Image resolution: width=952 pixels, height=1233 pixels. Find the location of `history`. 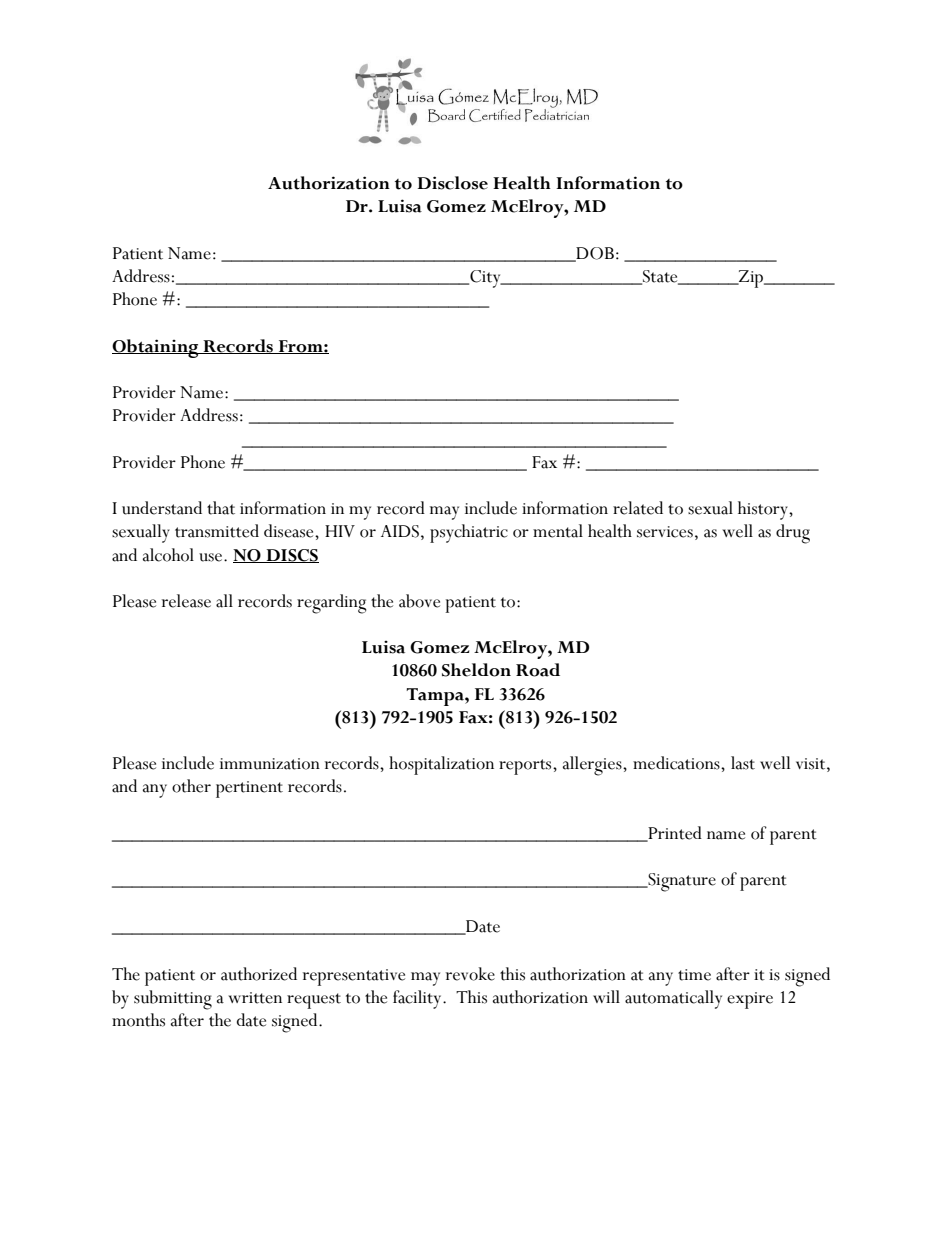

history is located at coordinates (764, 510).
